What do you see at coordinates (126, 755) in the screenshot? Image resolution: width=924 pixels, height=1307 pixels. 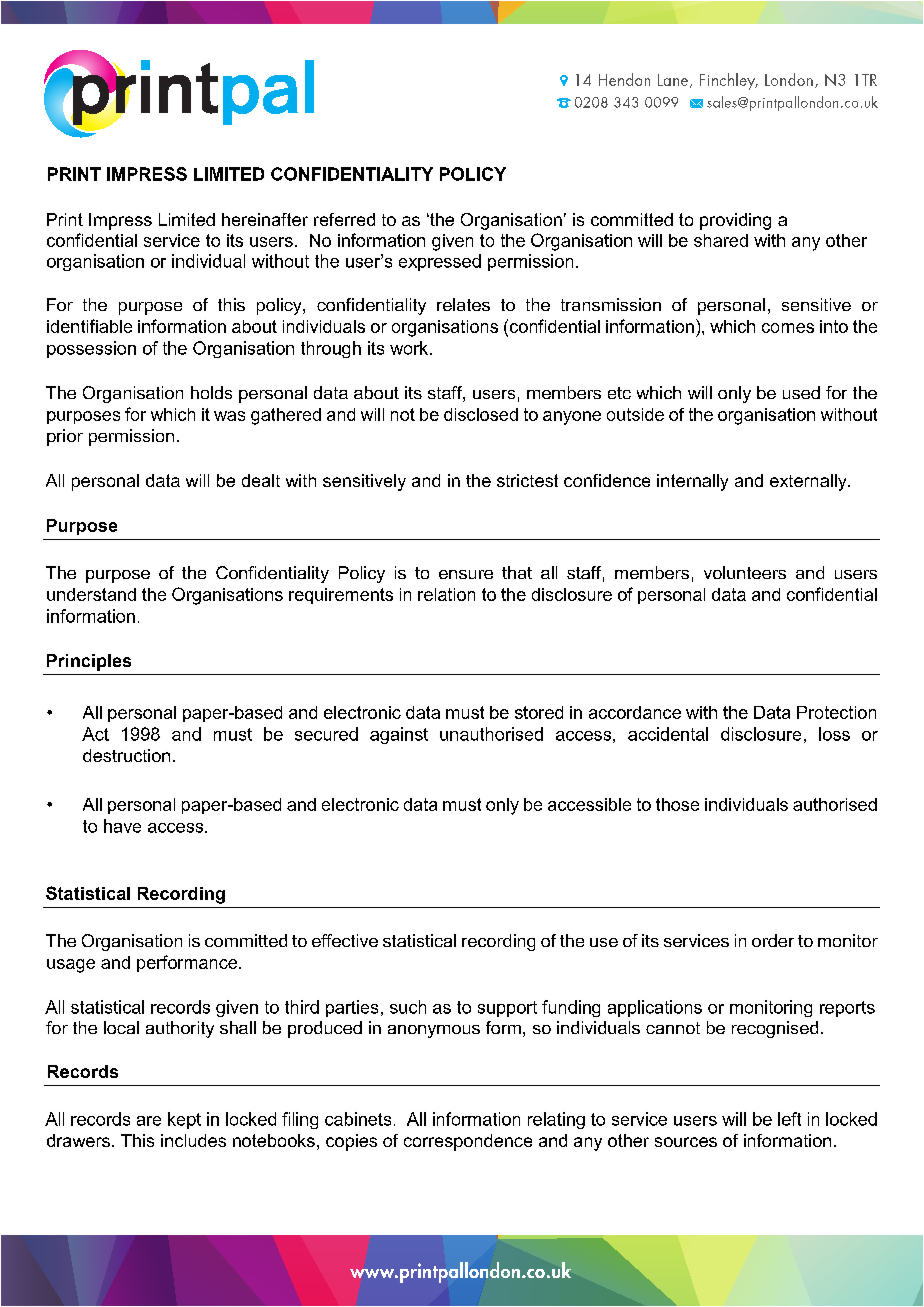 I see `destruction` at bounding box center [126, 755].
